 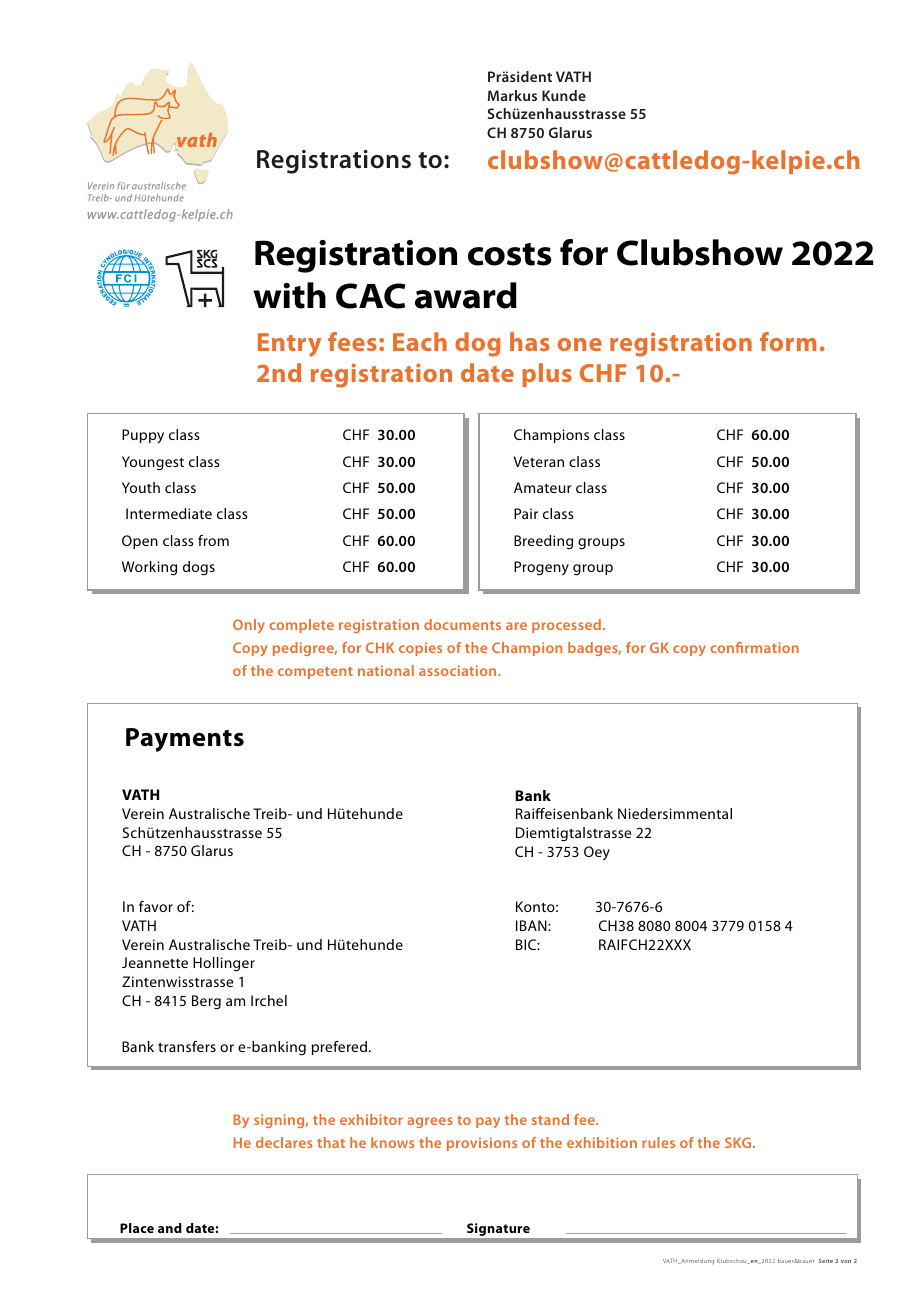 I want to click on Seite, so click(x=826, y=1261).
